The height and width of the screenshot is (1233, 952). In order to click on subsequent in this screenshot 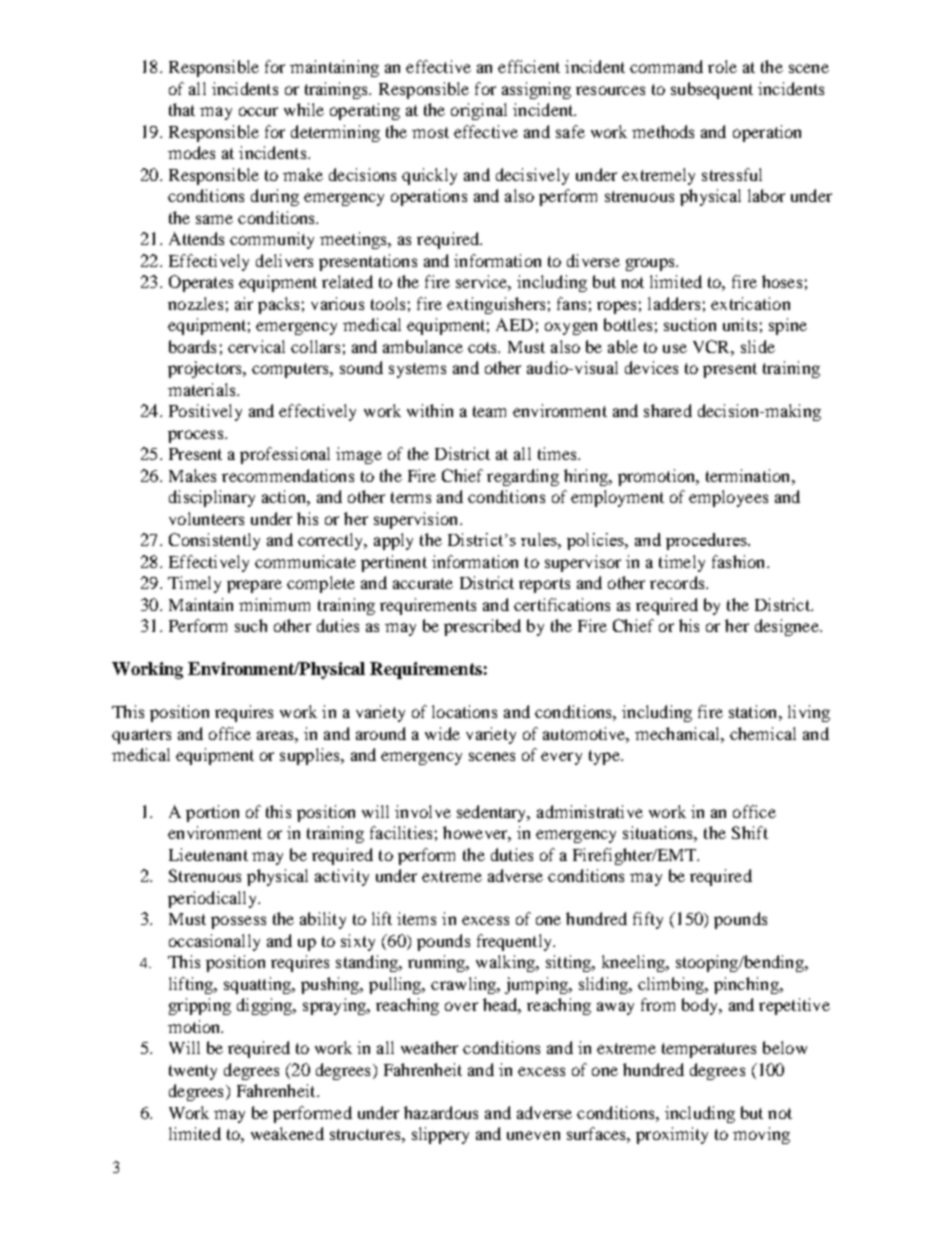, I will do `click(712, 90)`.
